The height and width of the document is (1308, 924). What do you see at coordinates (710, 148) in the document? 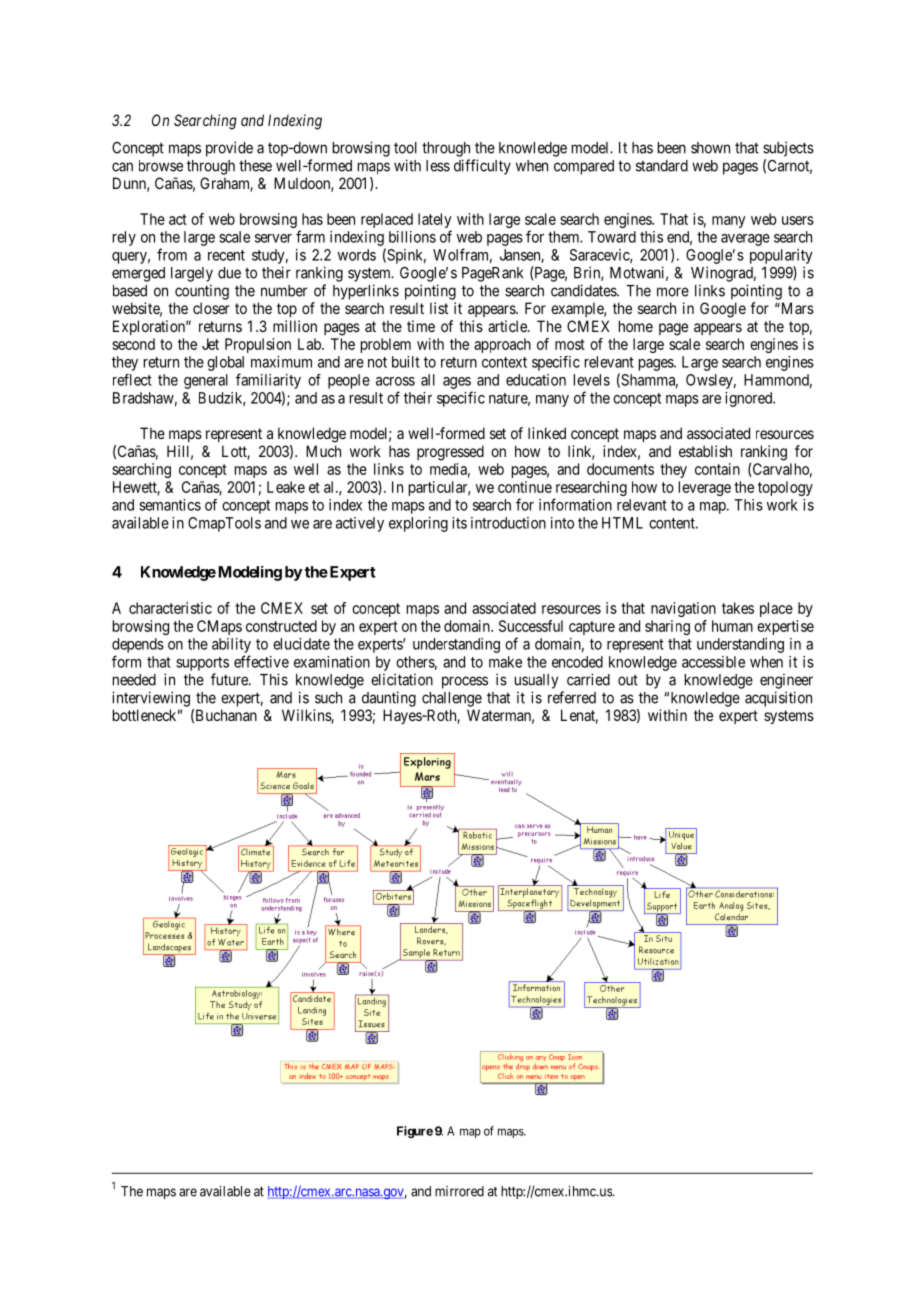
I see `shown` at bounding box center [710, 148].
